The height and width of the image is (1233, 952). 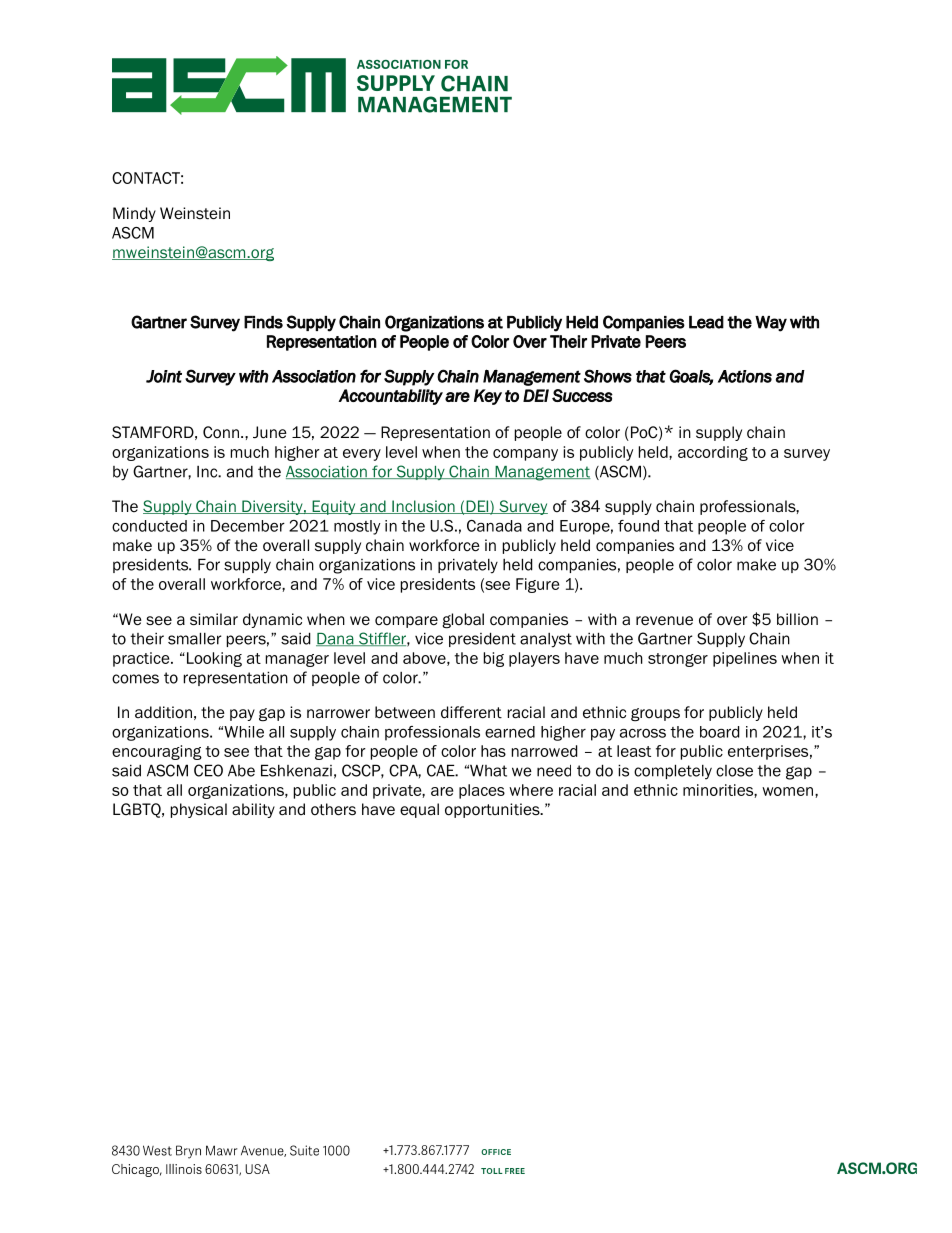 What do you see at coordinates (248, 526) in the image?
I see `December` at bounding box center [248, 526].
